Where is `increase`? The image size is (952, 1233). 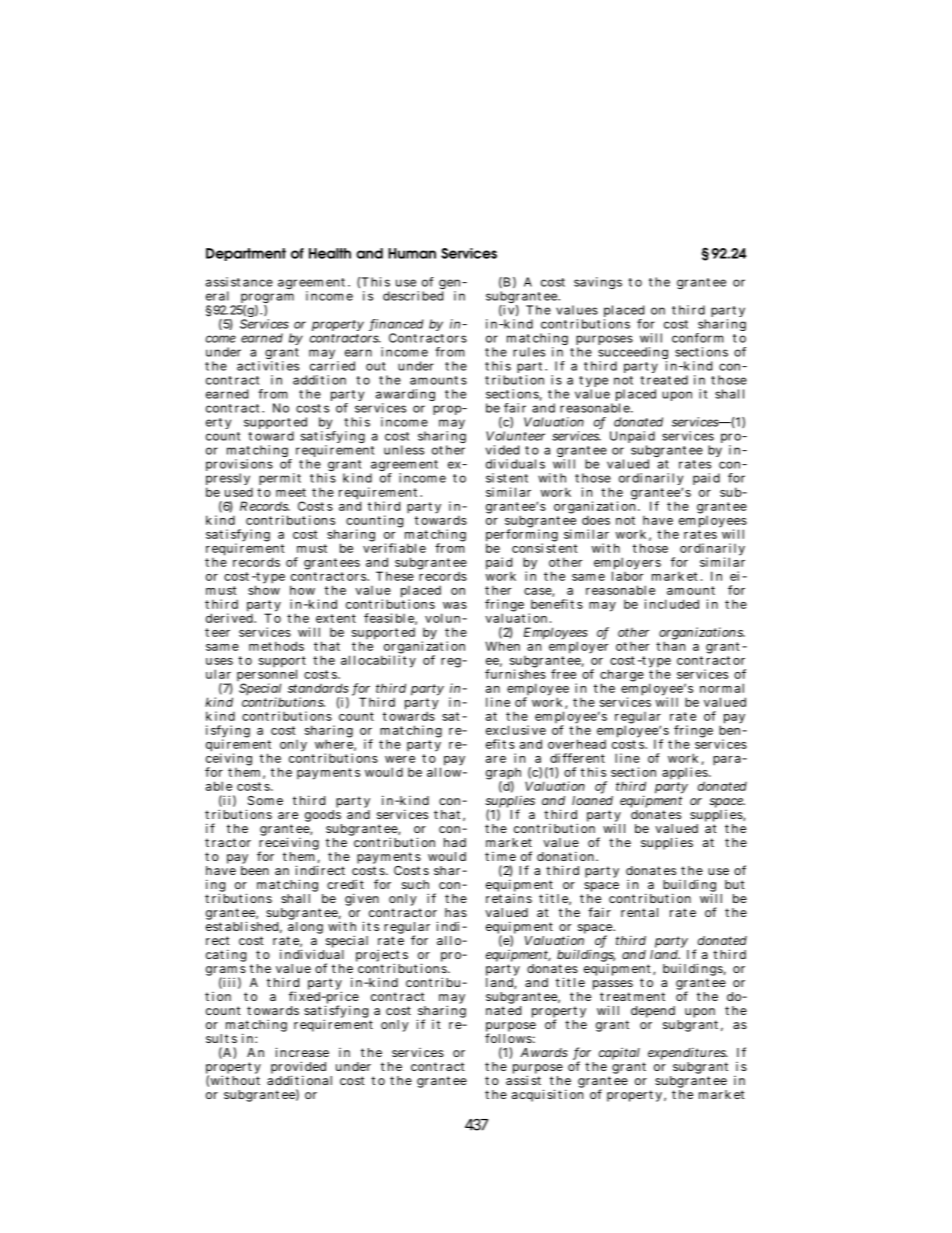
increase is located at coordinates (302, 1052).
